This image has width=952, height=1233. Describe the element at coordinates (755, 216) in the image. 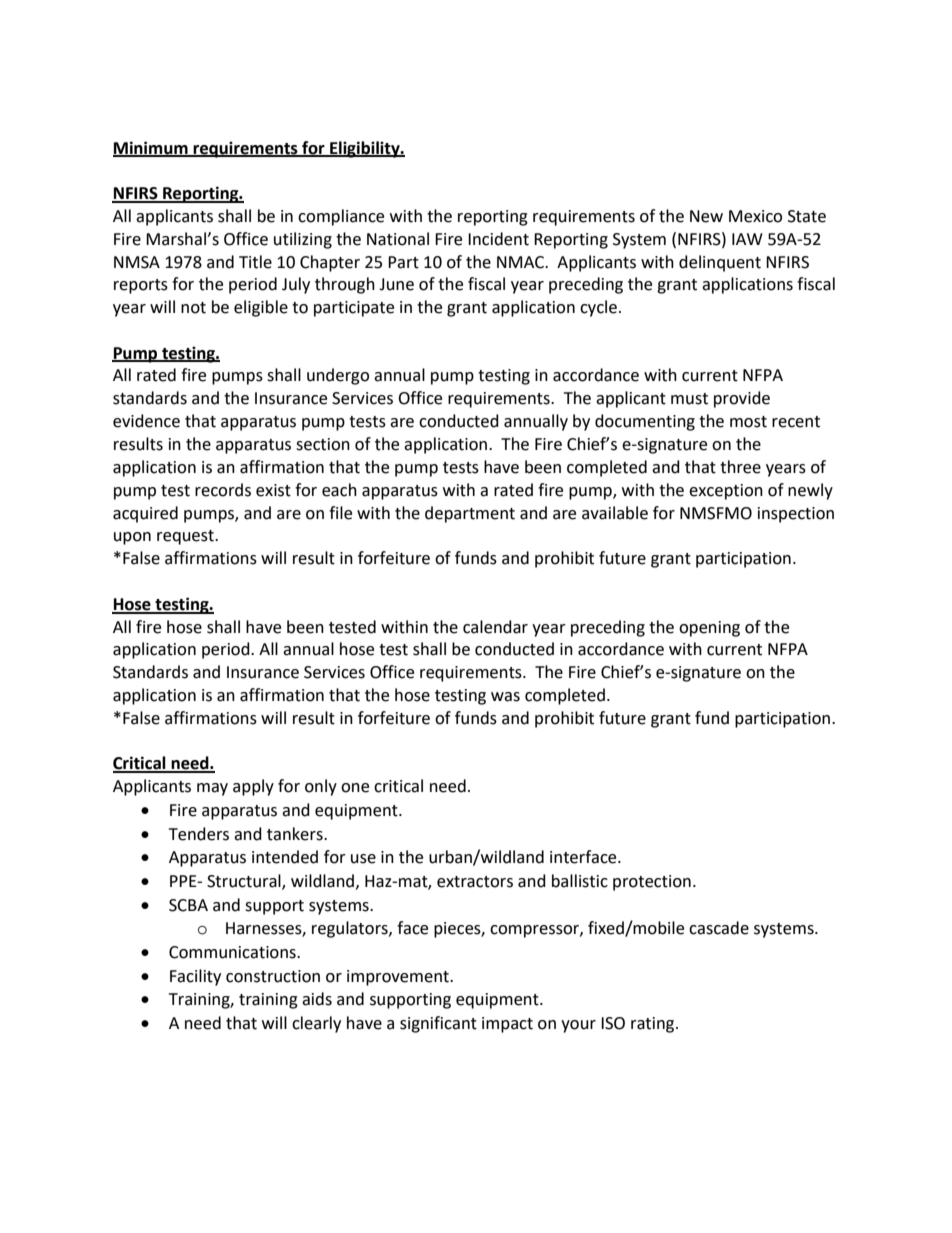

I see `Mexico` at that location.
